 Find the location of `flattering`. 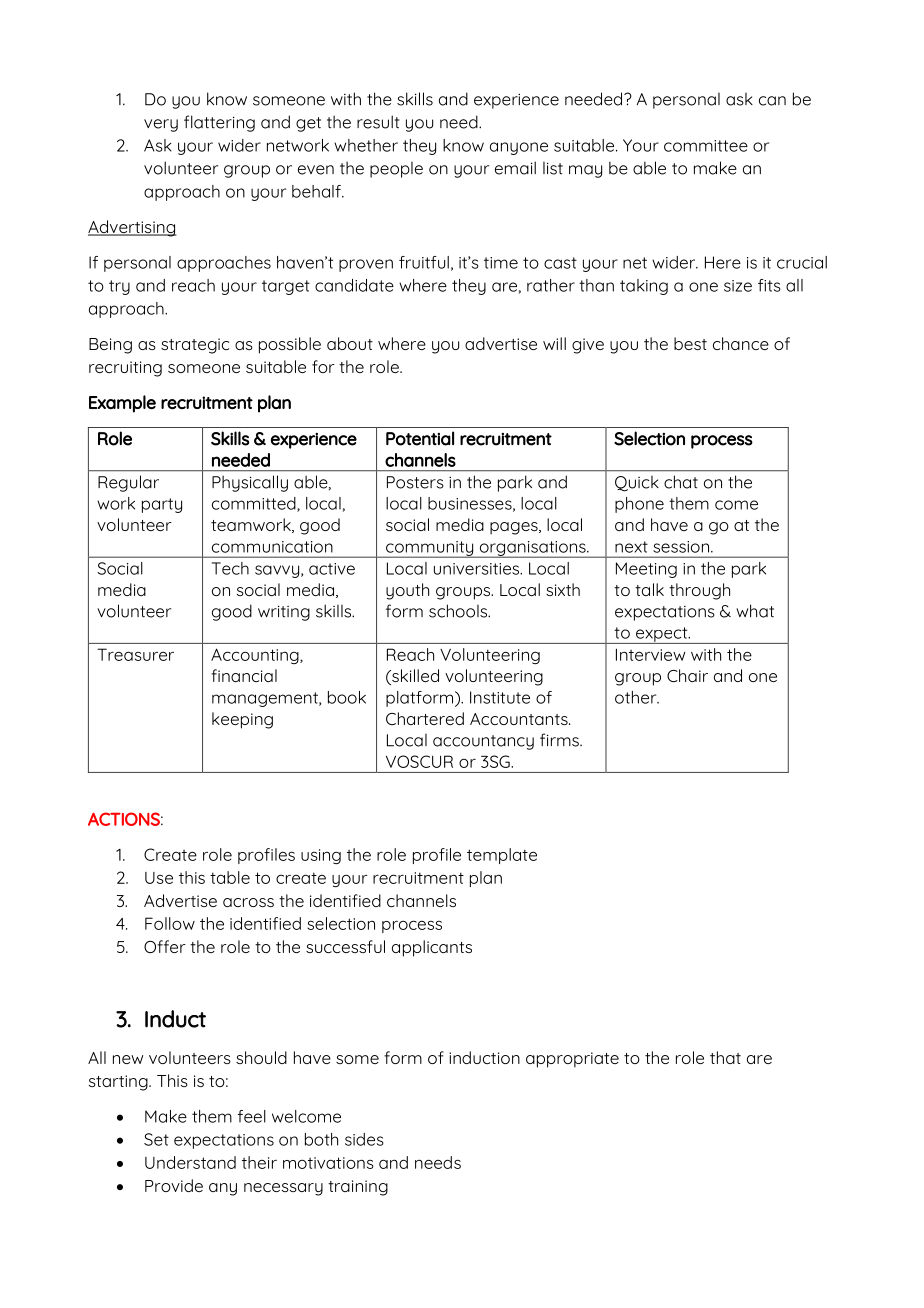

flattering is located at coordinates (219, 123).
